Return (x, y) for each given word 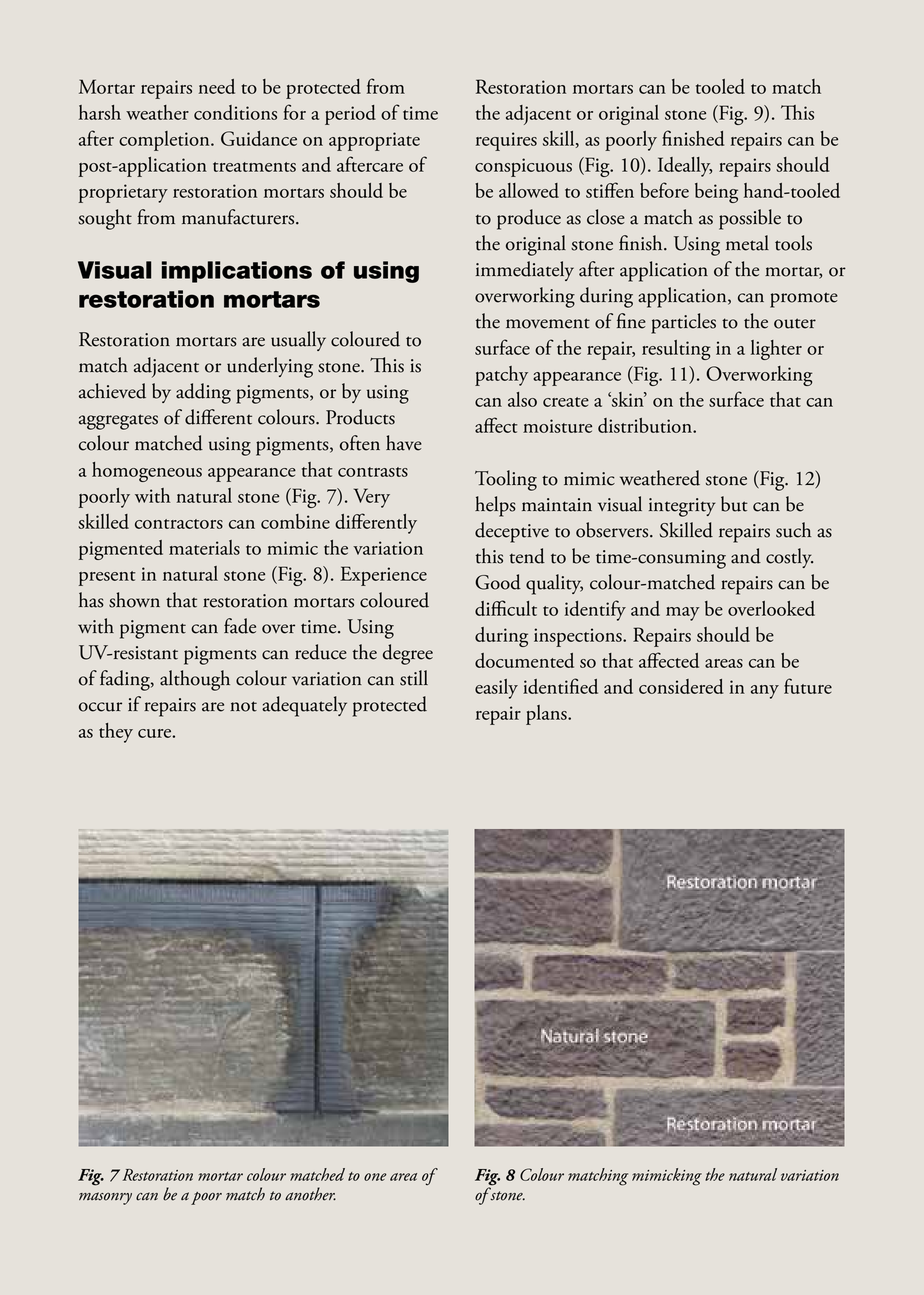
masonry (105, 1198)
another (310, 1194)
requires (506, 141)
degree (408, 654)
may (683, 614)
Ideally (685, 167)
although (195, 680)
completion (165, 141)
